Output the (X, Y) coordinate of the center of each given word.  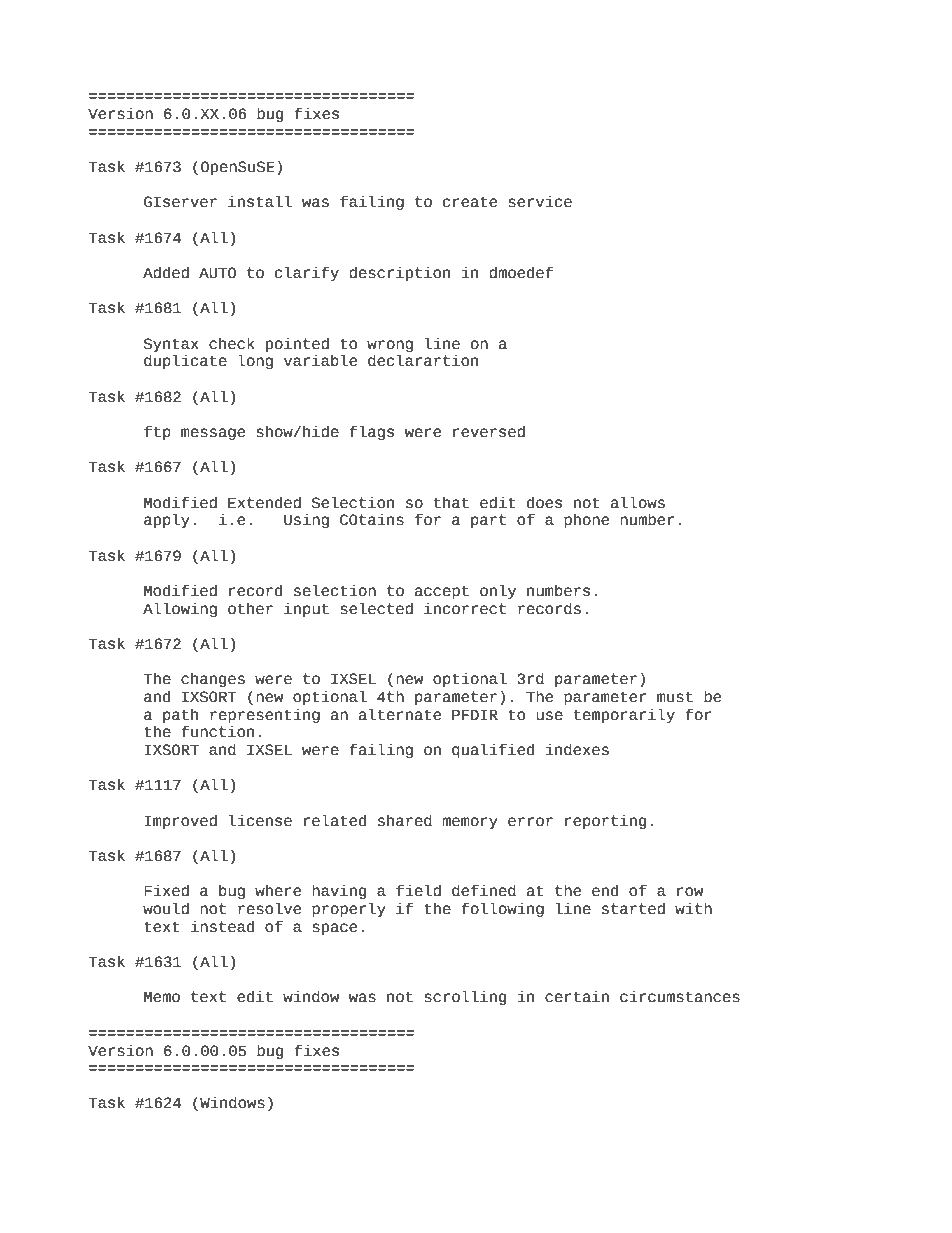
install (260, 201)
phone (586, 521)
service (540, 201)
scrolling (465, 997)
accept (442, 592)
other (250, 609)
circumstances (680, 996)
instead (222, 927)
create (470, 202)
